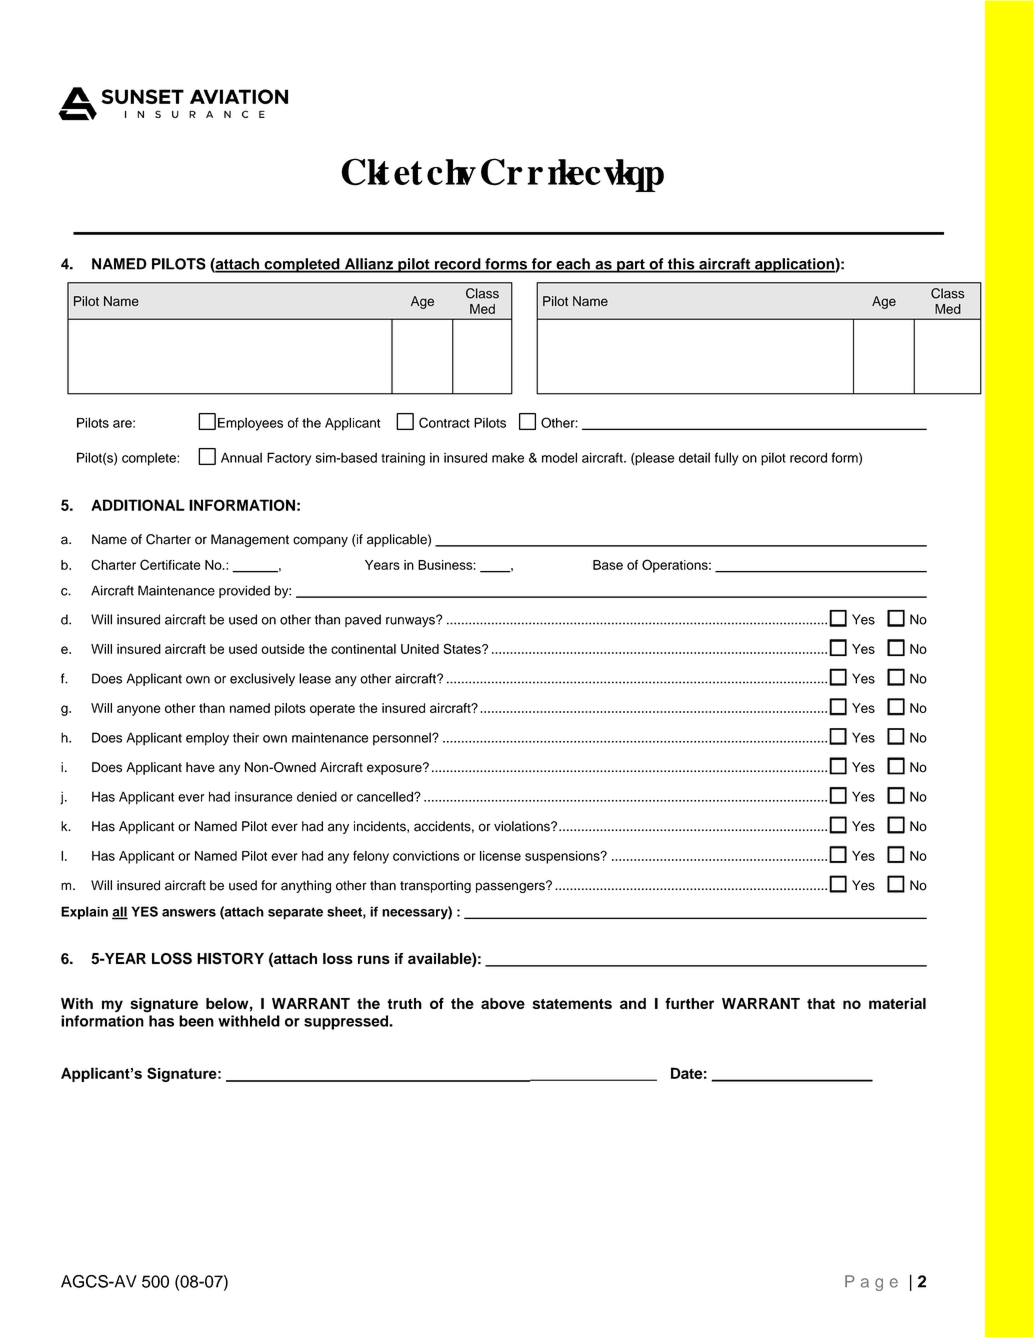 The image size is (1033, 1337). What do you see at coordinates (403, 739) in the screenshot?
I see `personnel` at bounding box center [403, 739].
